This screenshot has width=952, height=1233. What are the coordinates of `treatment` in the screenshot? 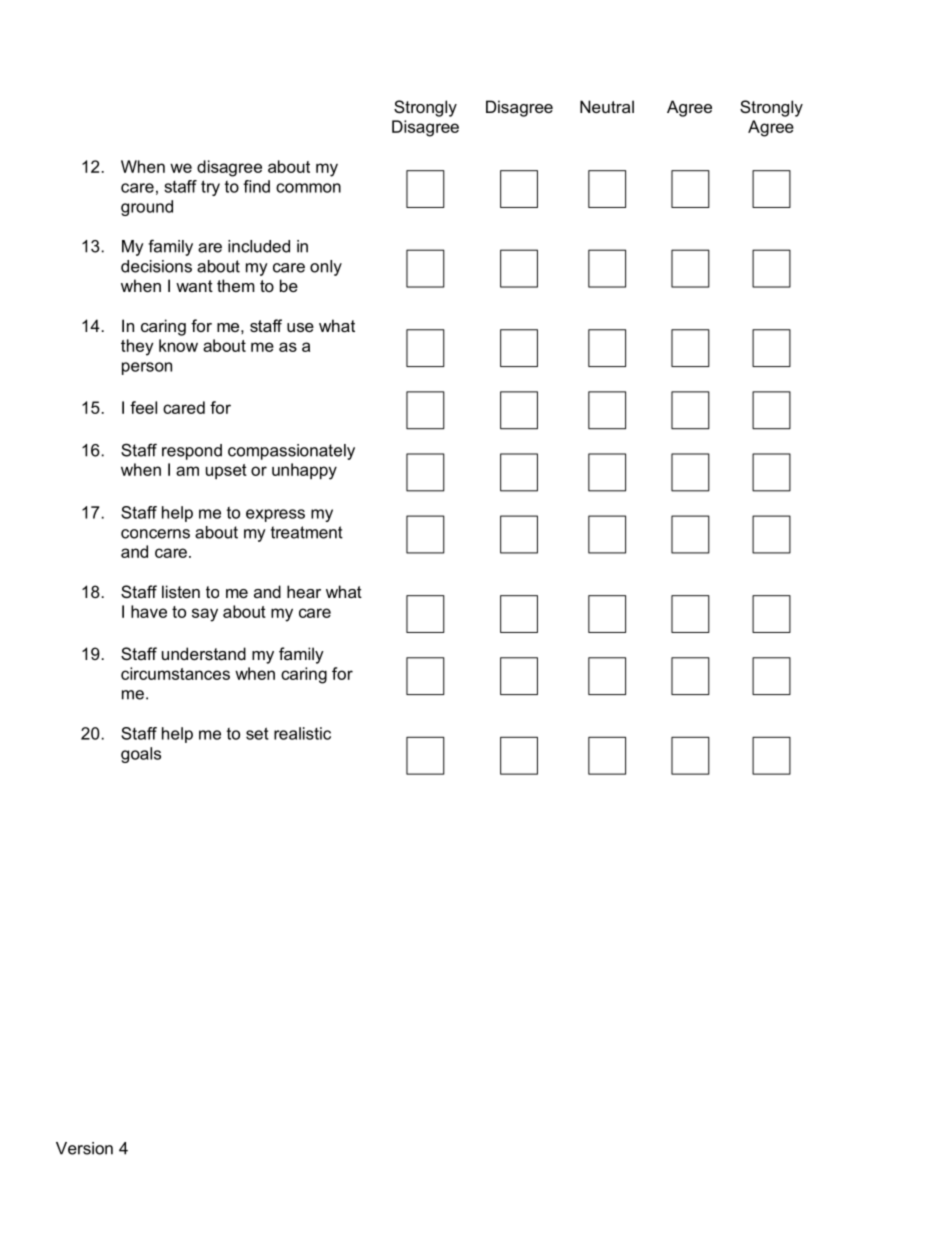 It's located at (307, 532).
